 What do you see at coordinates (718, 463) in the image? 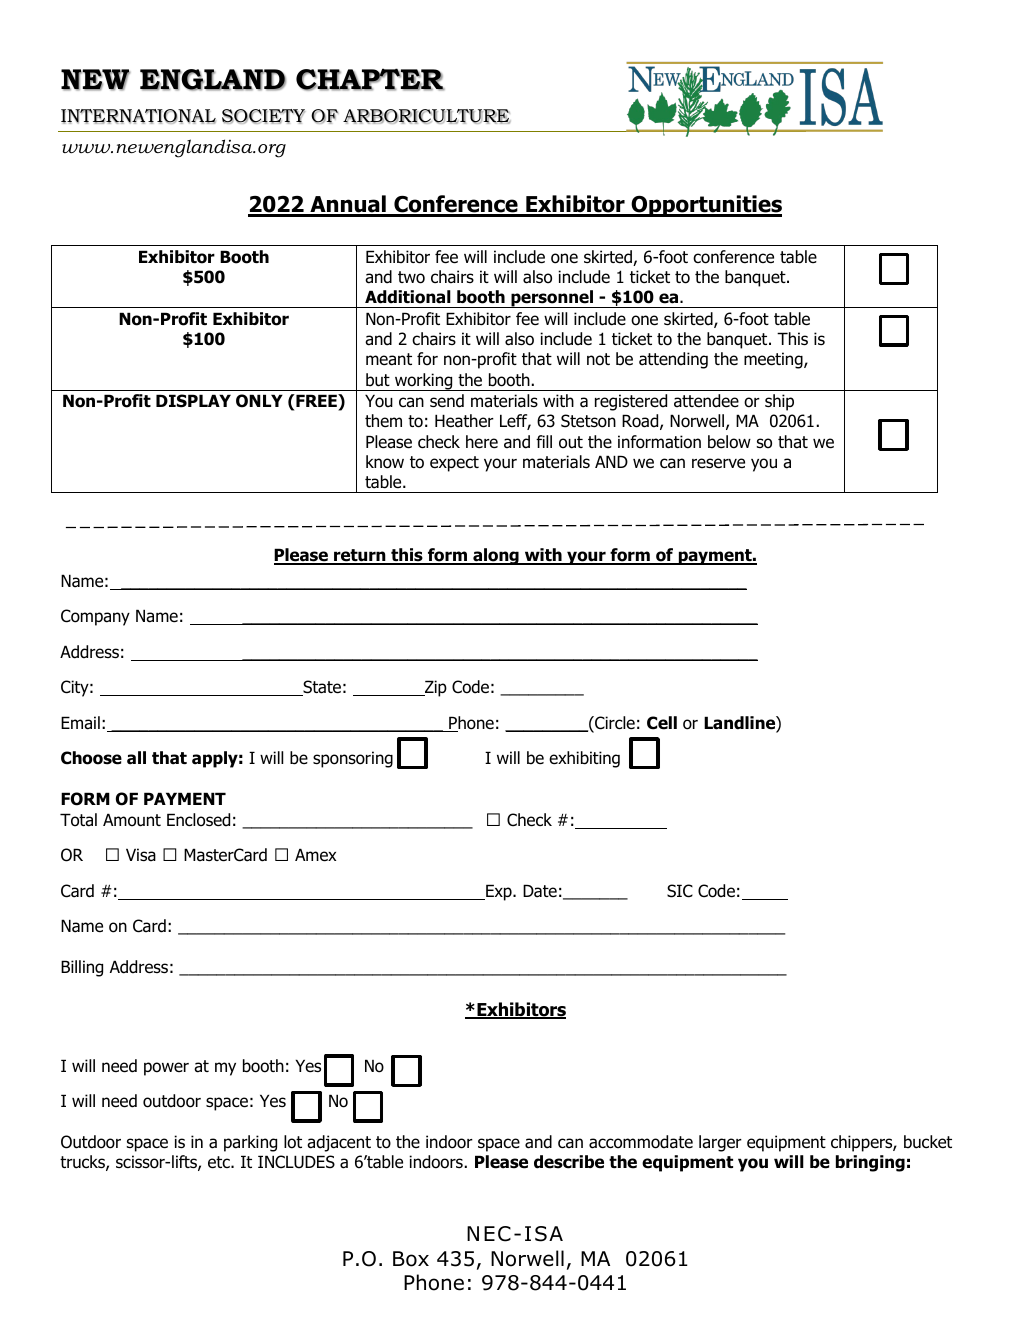
I see `reserve` at bounding box center [718, 463].
